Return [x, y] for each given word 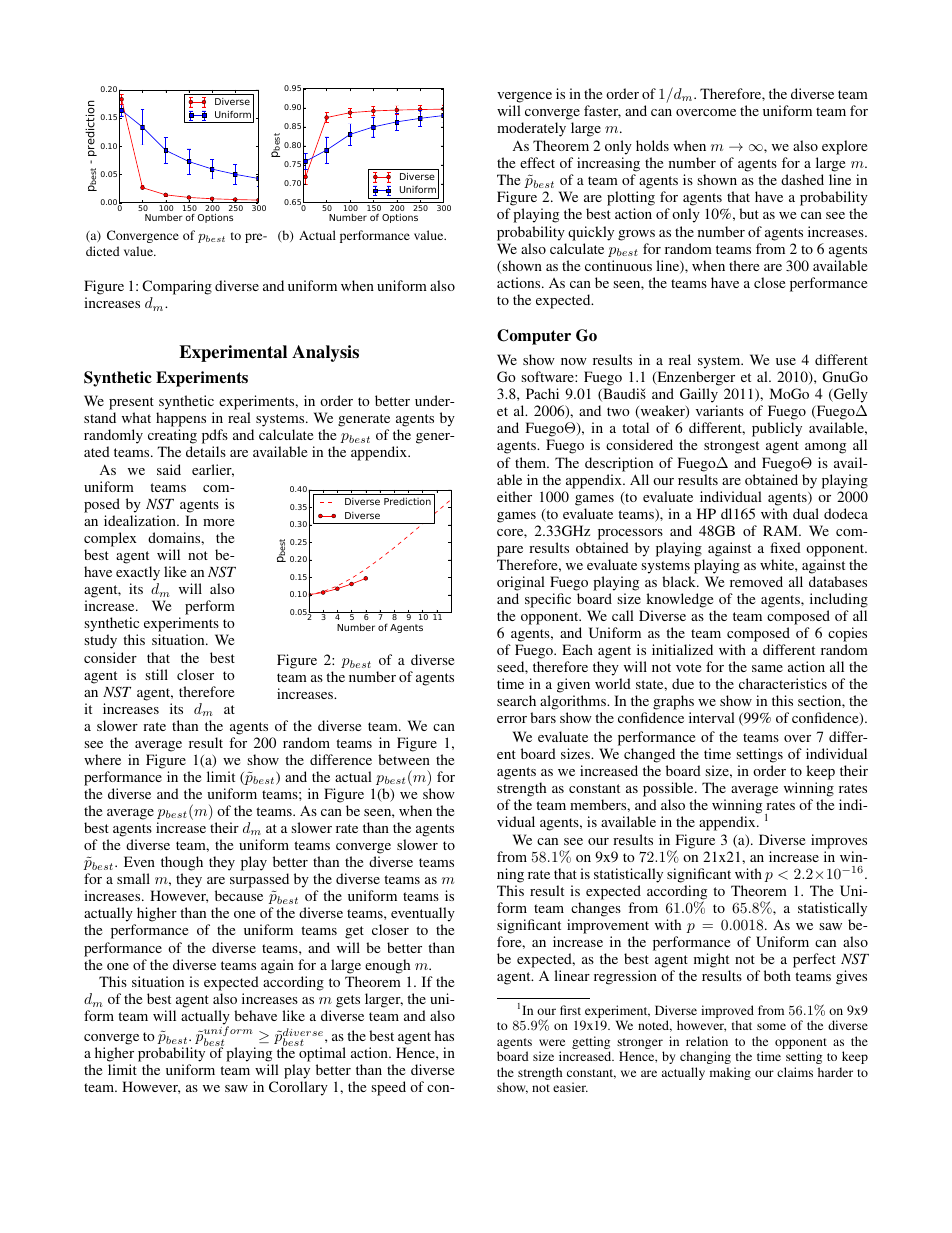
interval [712, 717]
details [206, 451]
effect [537, 162]
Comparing [177, 289]
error [512, 719]
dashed [802, 179]
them [532, 462]
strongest [731, 447]
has [444, 1035]
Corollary [298, 1088]
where [102, 759]
